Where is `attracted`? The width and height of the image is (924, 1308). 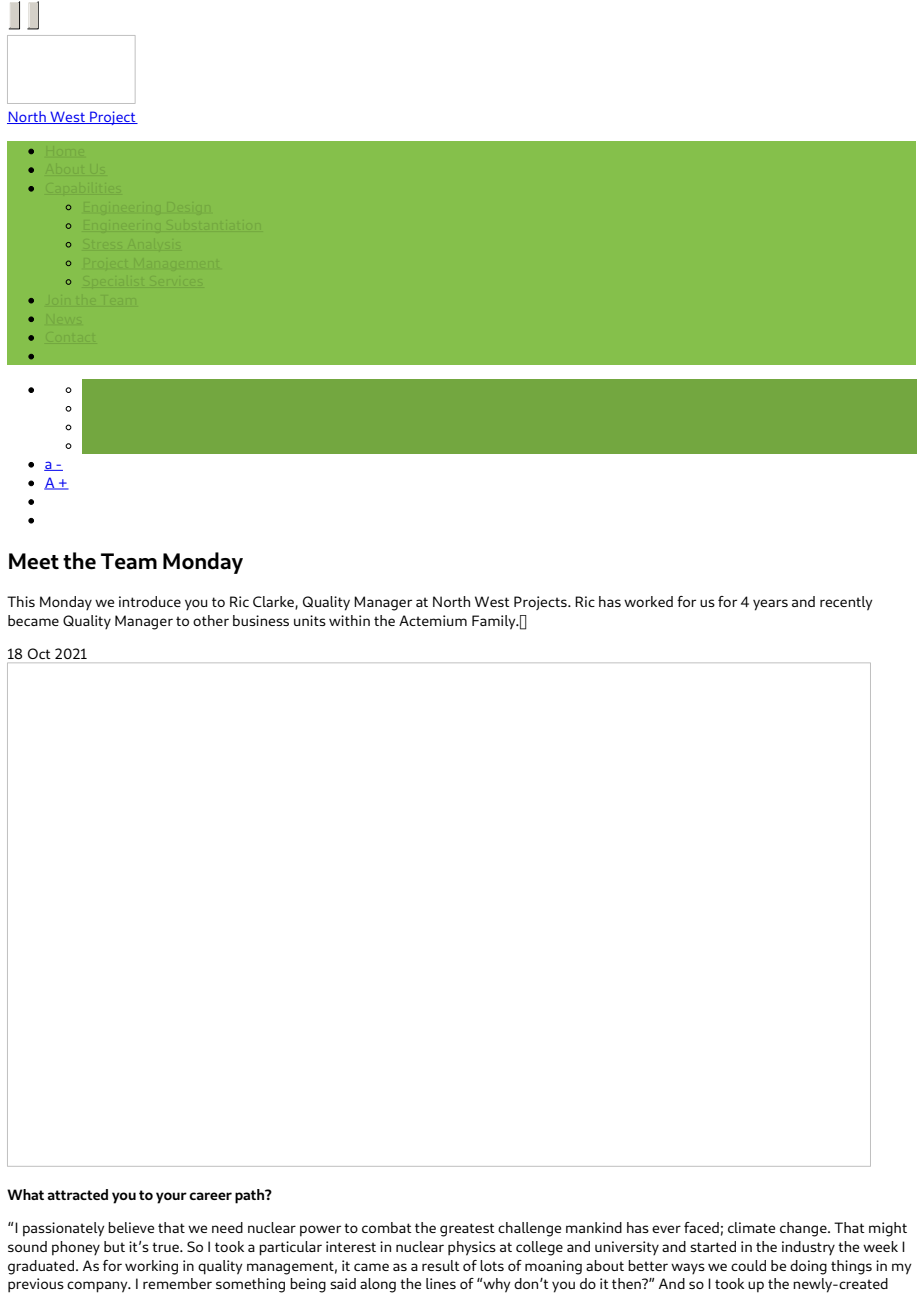 attracted is located at coordinates (77, 1194).
